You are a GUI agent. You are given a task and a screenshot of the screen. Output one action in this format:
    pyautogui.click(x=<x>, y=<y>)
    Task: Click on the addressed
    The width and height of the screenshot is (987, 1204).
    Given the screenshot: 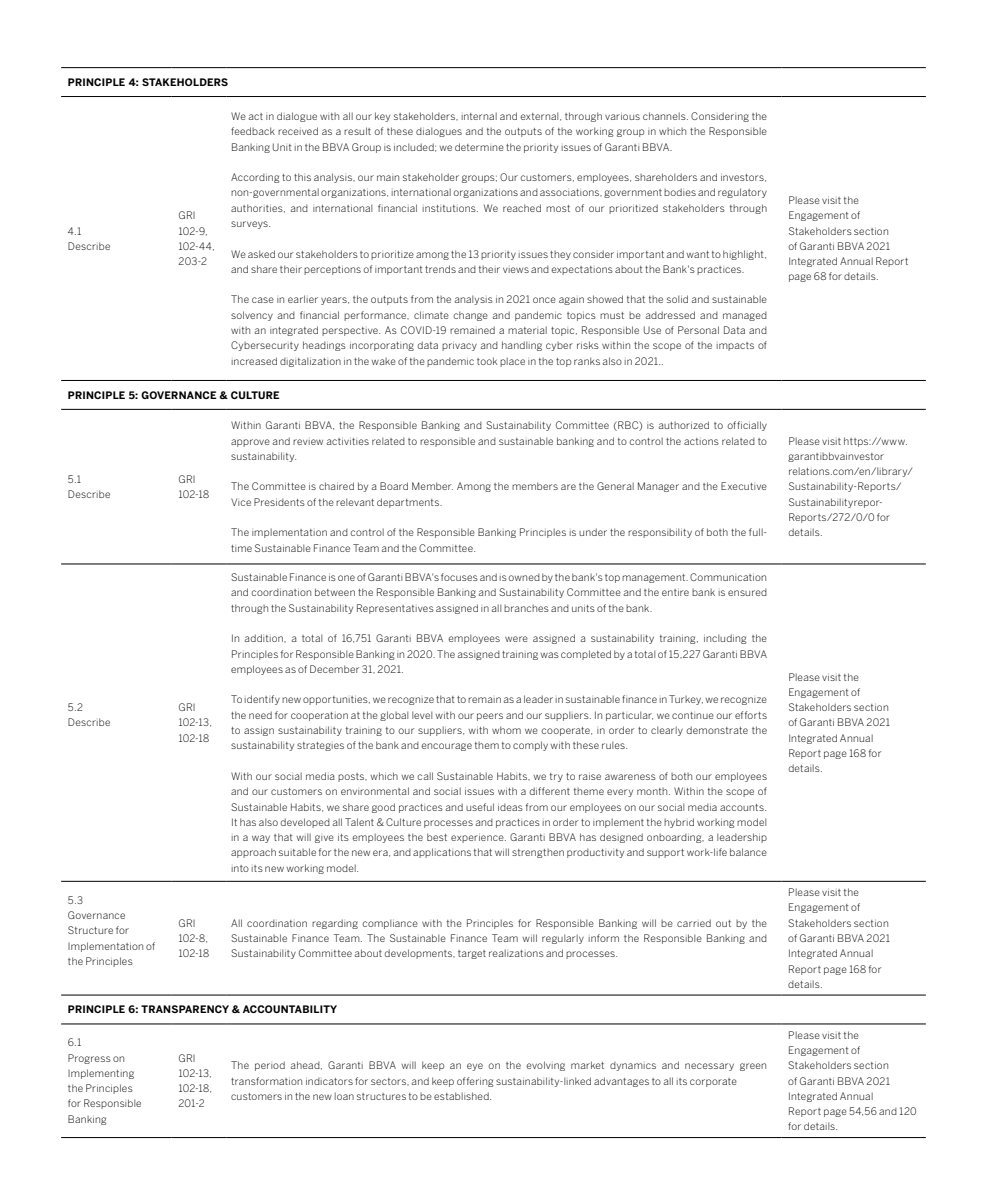 What is the action you would take?
    pyautogui.click(x=670, y=315)
